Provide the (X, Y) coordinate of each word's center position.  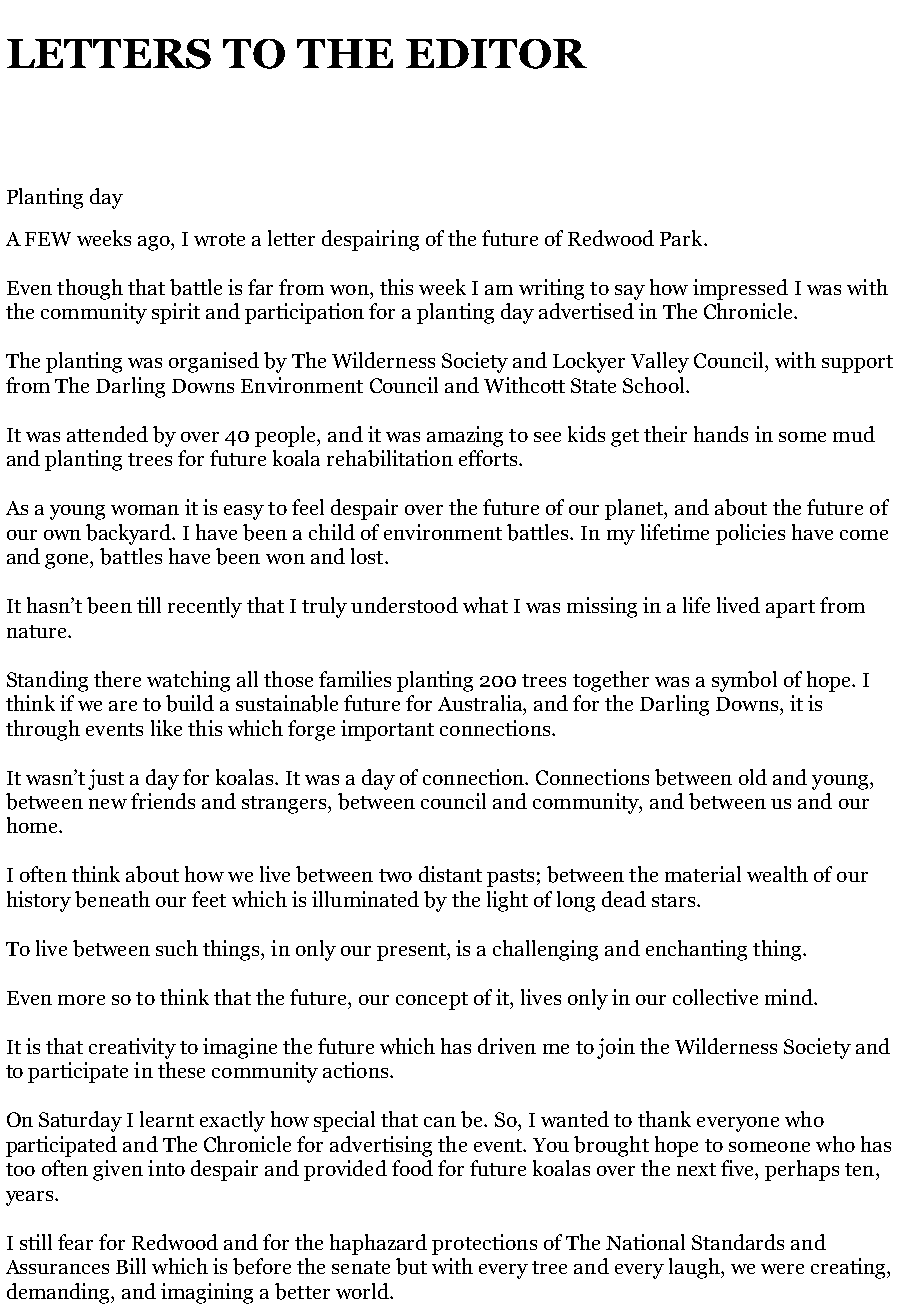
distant (450, 874)
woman (145, 510)
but (411, 1266)
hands (721, 434)
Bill (131, 1266)
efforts (489, 458)
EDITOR (496, 54)
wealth (777, 874)
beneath (112, 899)
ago (155, 243)
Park (682, 238)
